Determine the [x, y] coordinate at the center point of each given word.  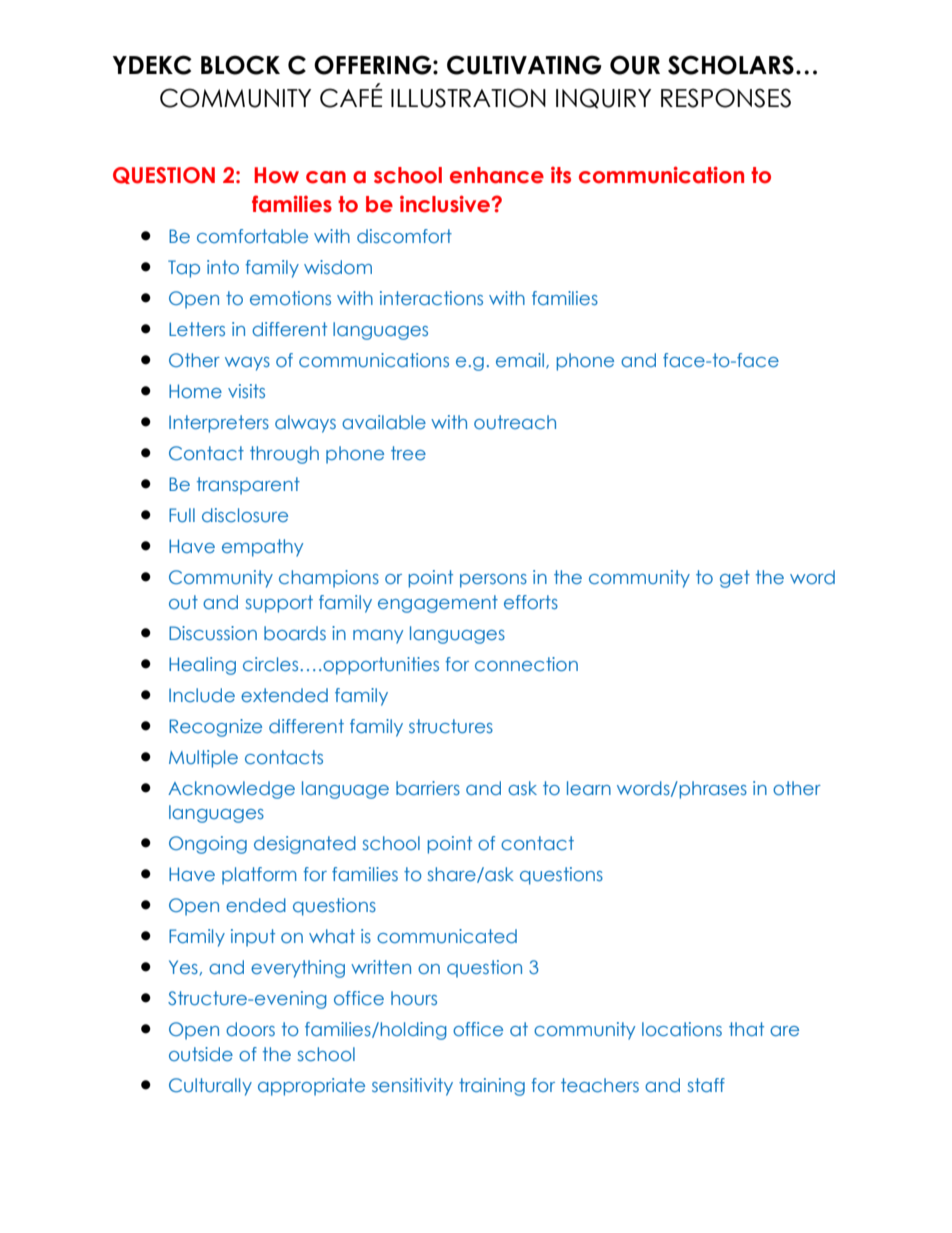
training [492, 1087]
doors [250, 1029]
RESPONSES [726, 98]
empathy [262, 548]
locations [682, 1029]
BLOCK [240, 65]
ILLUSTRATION [468, 98]
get [735, 579]
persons [493, 581]
